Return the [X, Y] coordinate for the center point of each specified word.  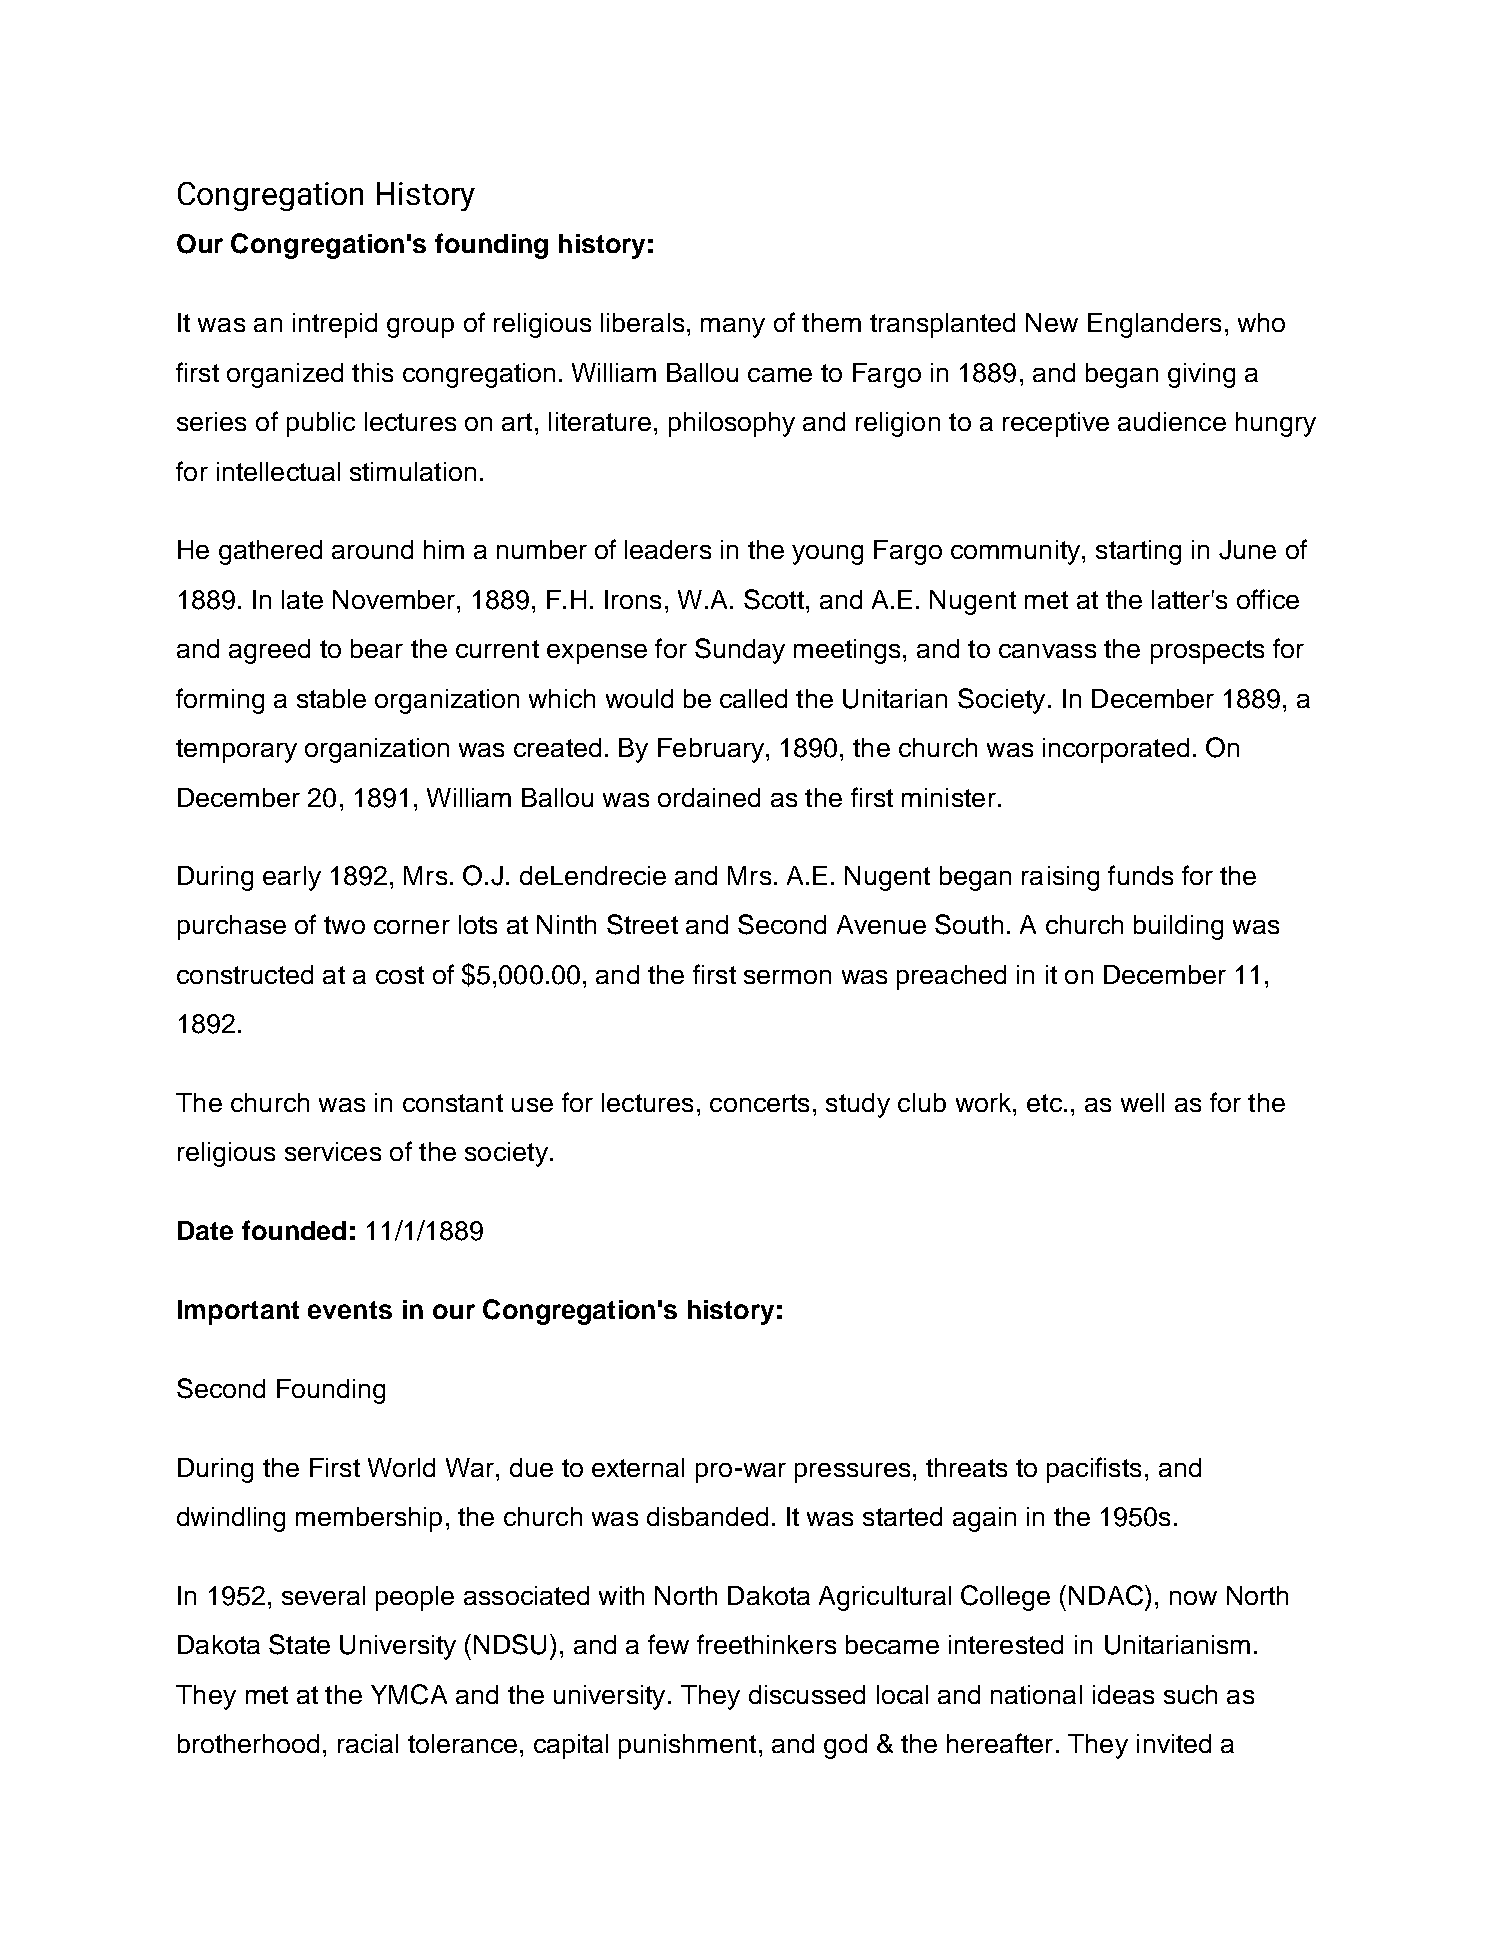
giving [1201, 375]
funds [1140, 875]
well [1142, 1102]
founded [294, 1230]
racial [368, 1743]
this [372, 372]
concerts [759, 1103]
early [292, 878]
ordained [709, 797]
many [733, 328]
